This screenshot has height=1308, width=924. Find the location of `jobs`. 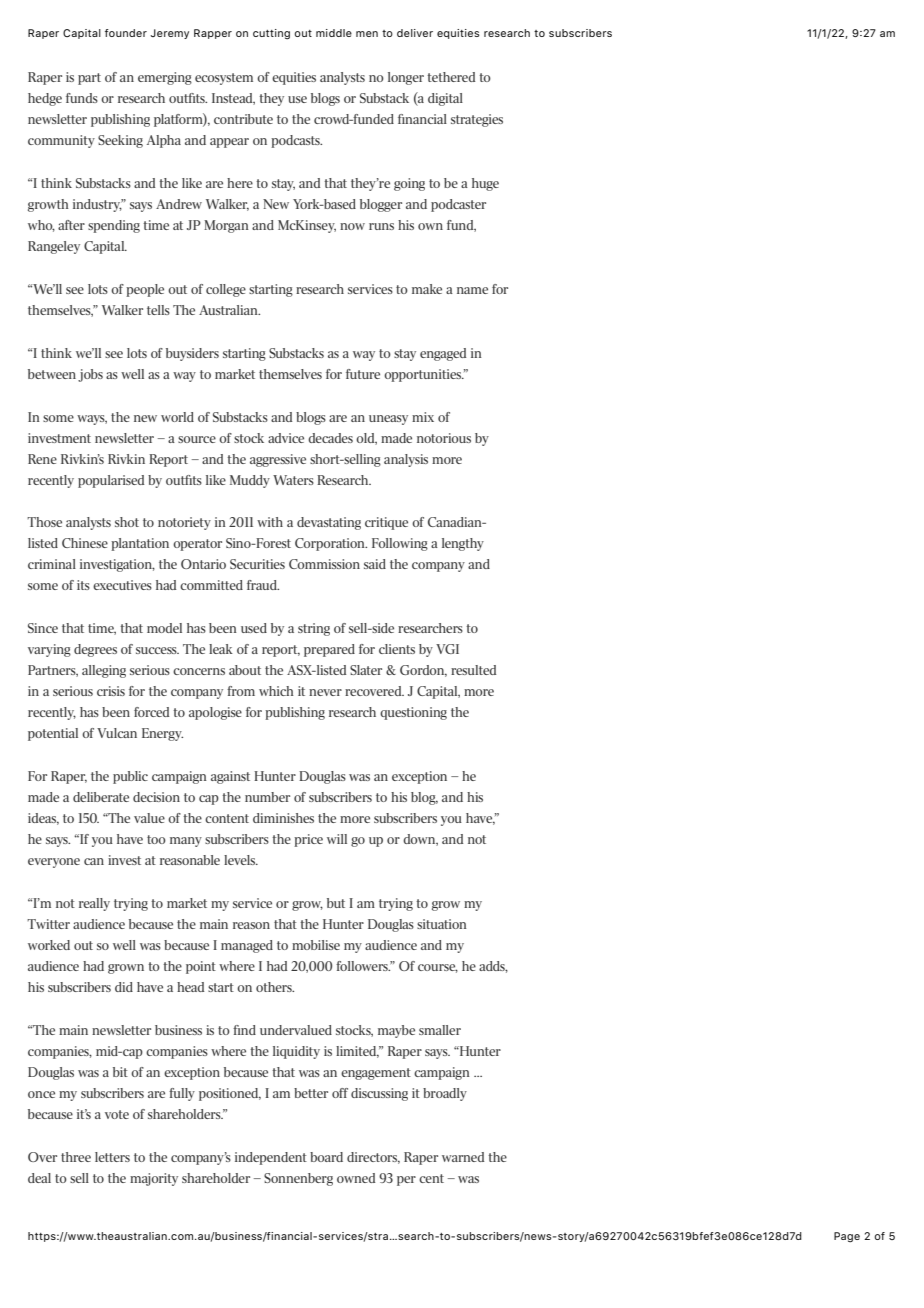

jobs is located at coordinates (90, 375).
